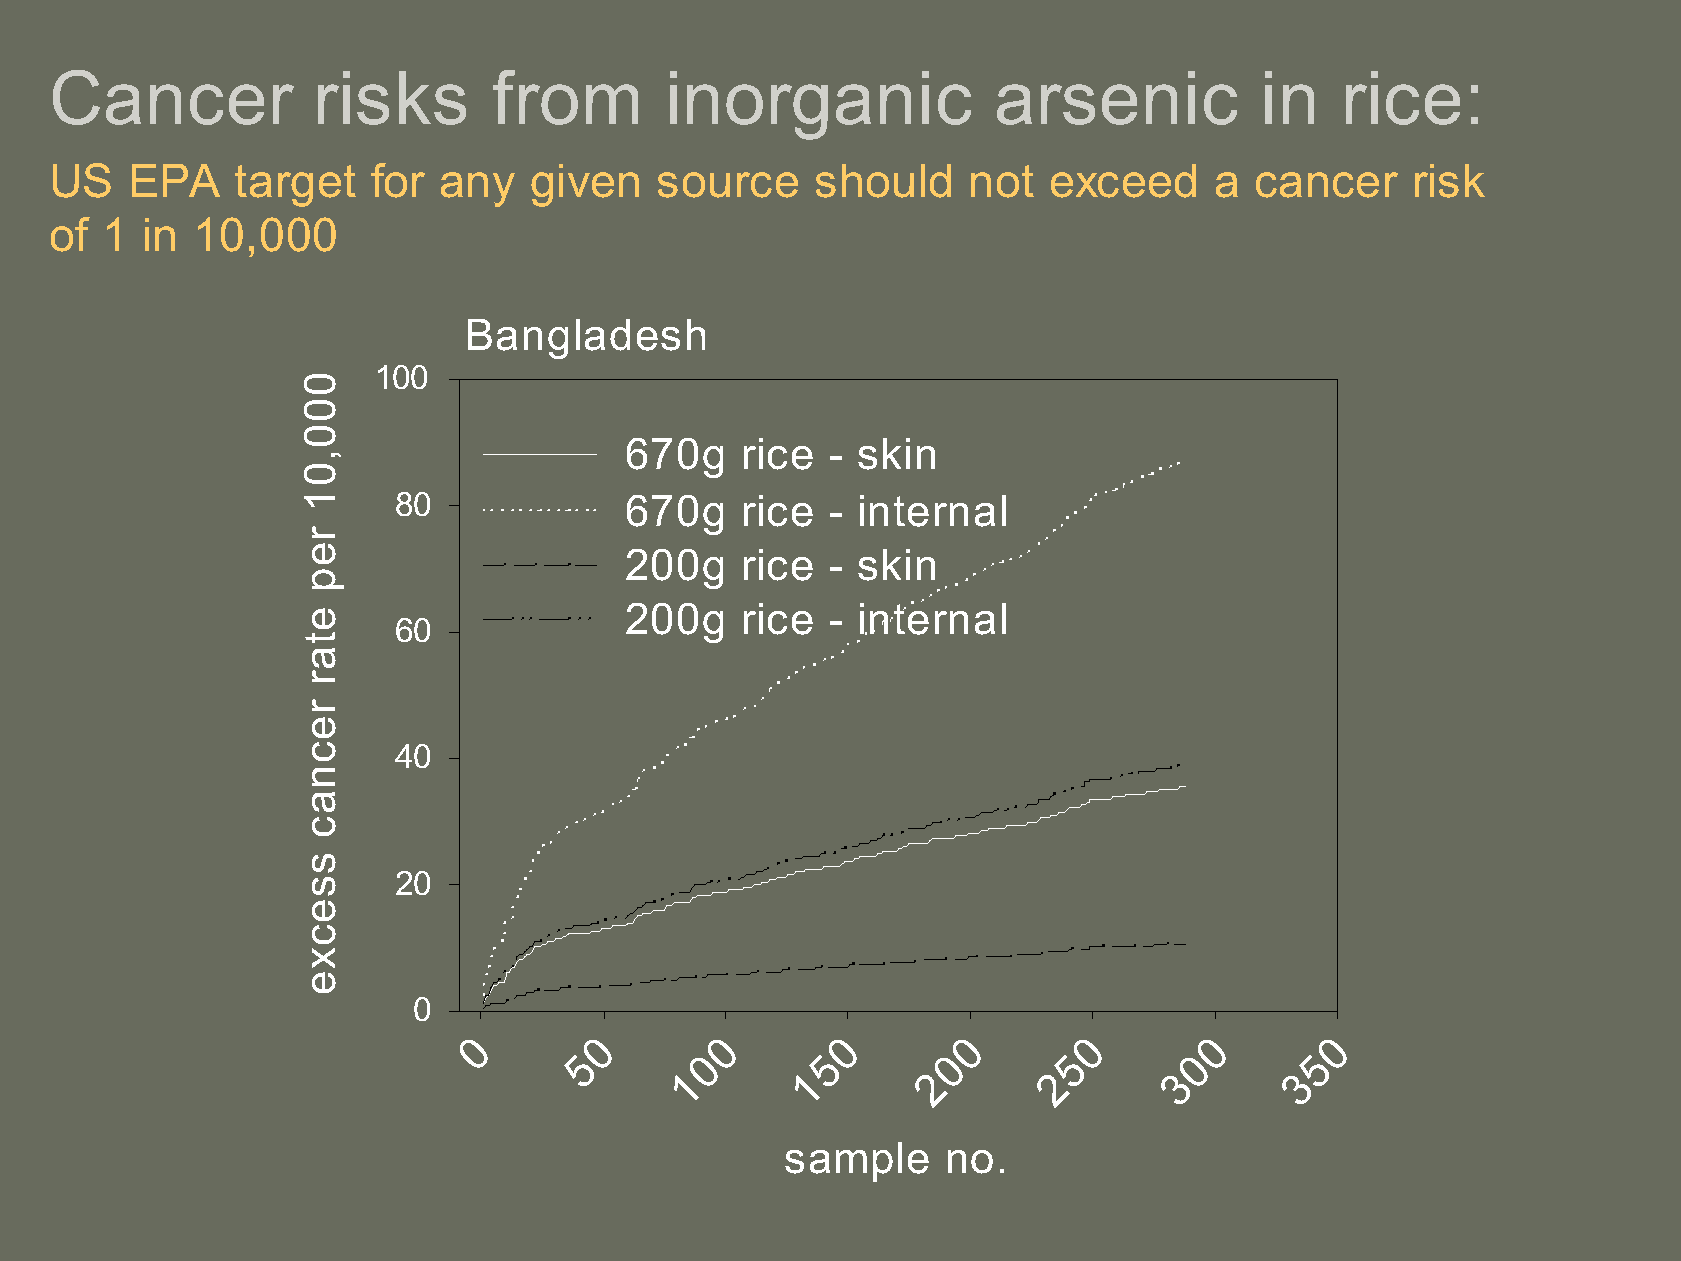 The image size is (1681, 1261). Describe the element at coordinates (565, 97) in the page. I see `from` at that location.
